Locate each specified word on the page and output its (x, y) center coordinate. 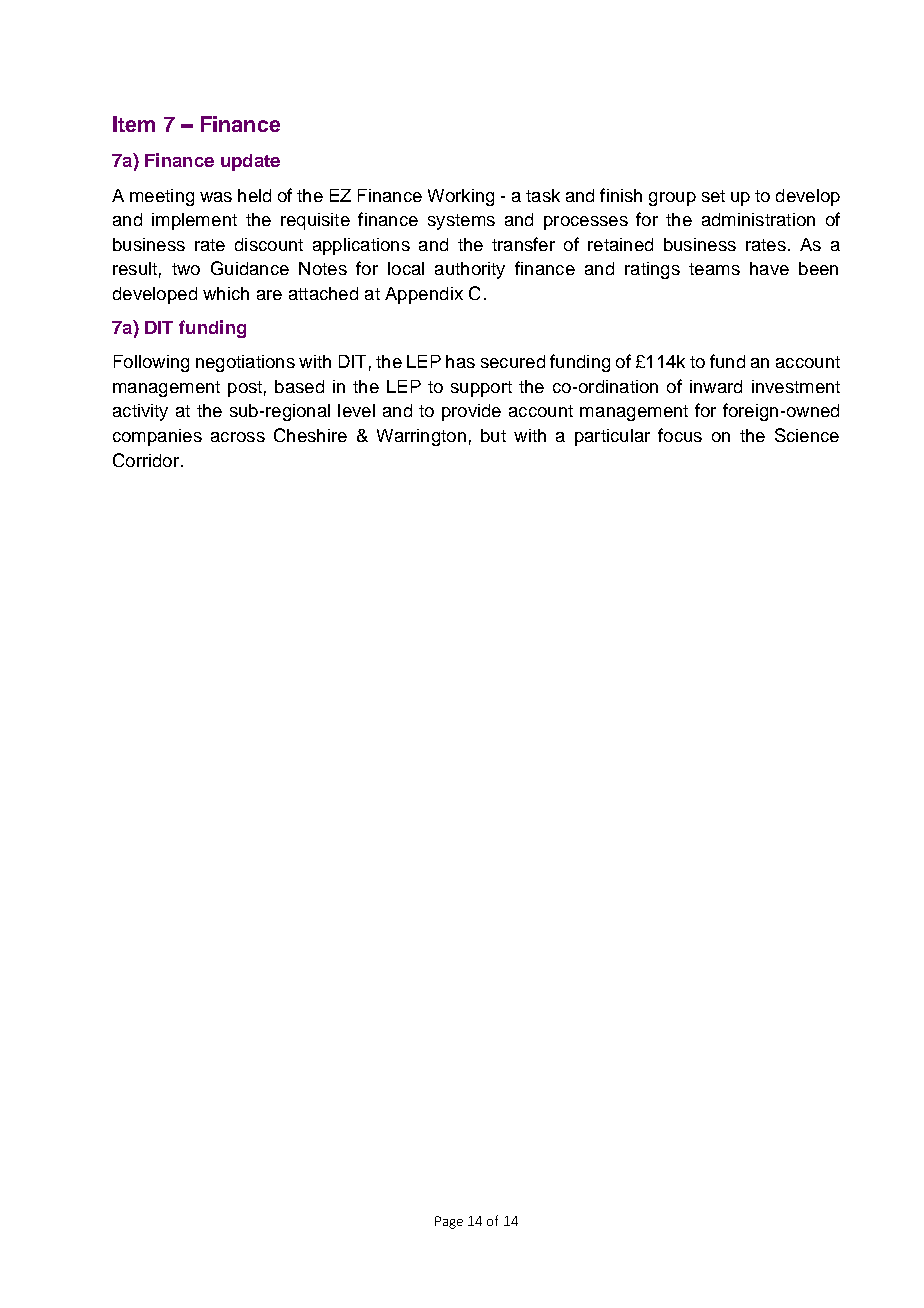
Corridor (147, 460)
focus (680, 435)
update (250, 162)
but (493, 435)
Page (449, 1222)
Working (461, 197)
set (713, 196)
